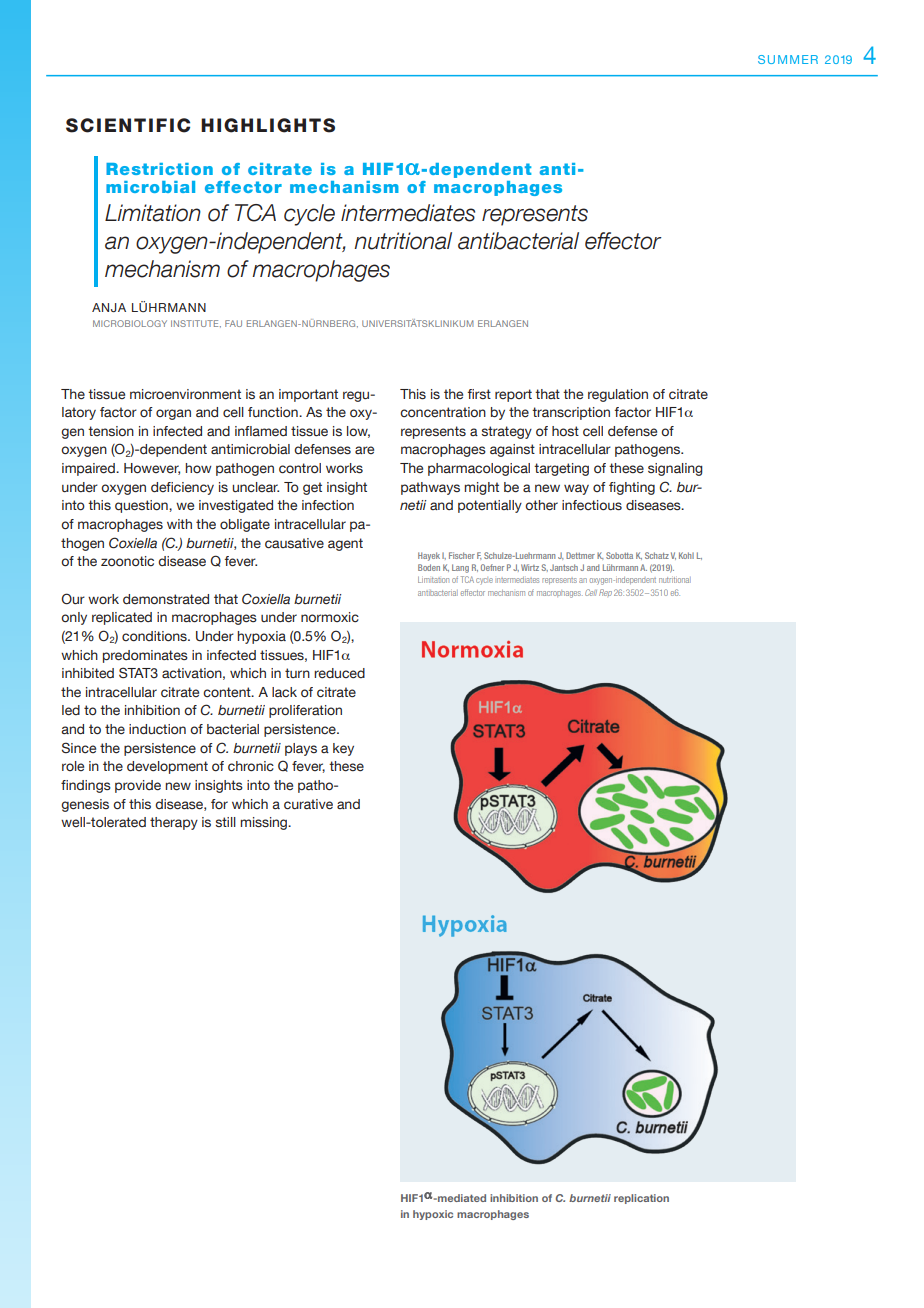 The height and width of the screenshot is (1308, 924). I want to click on Restriction, so click(159, 169).
